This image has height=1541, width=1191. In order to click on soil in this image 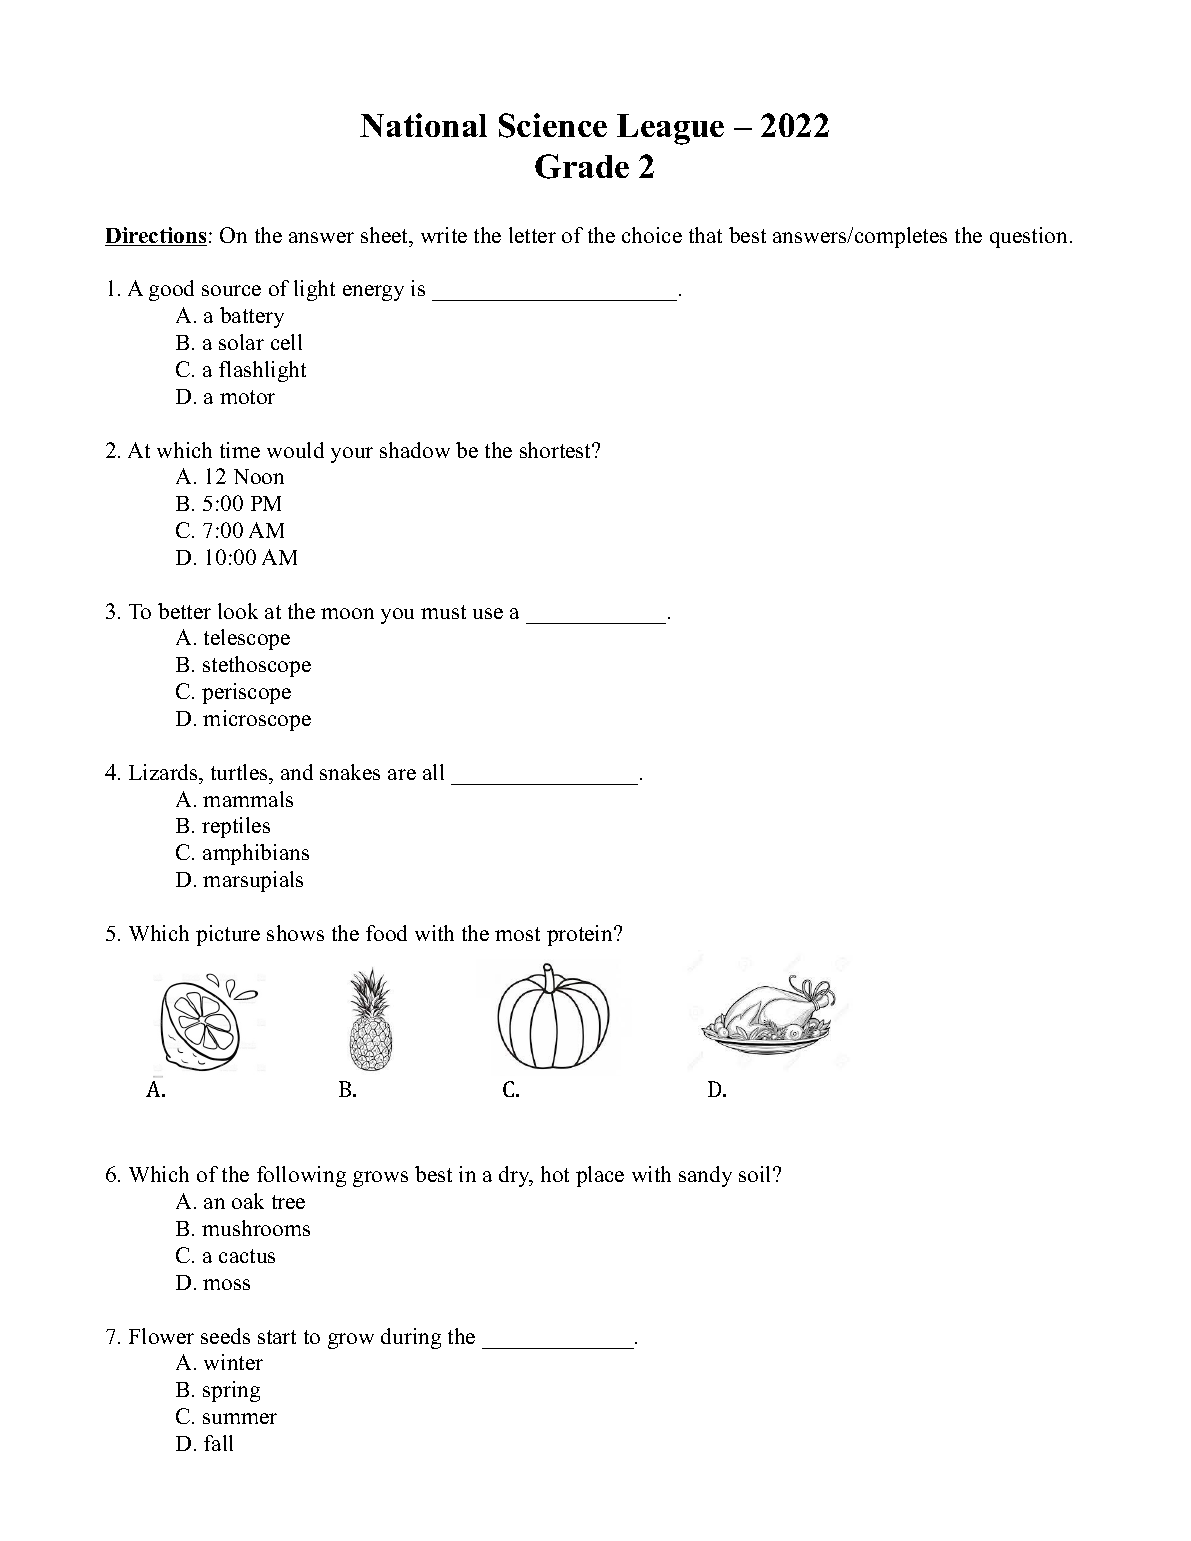, I will do `click(756, 1174)`.
